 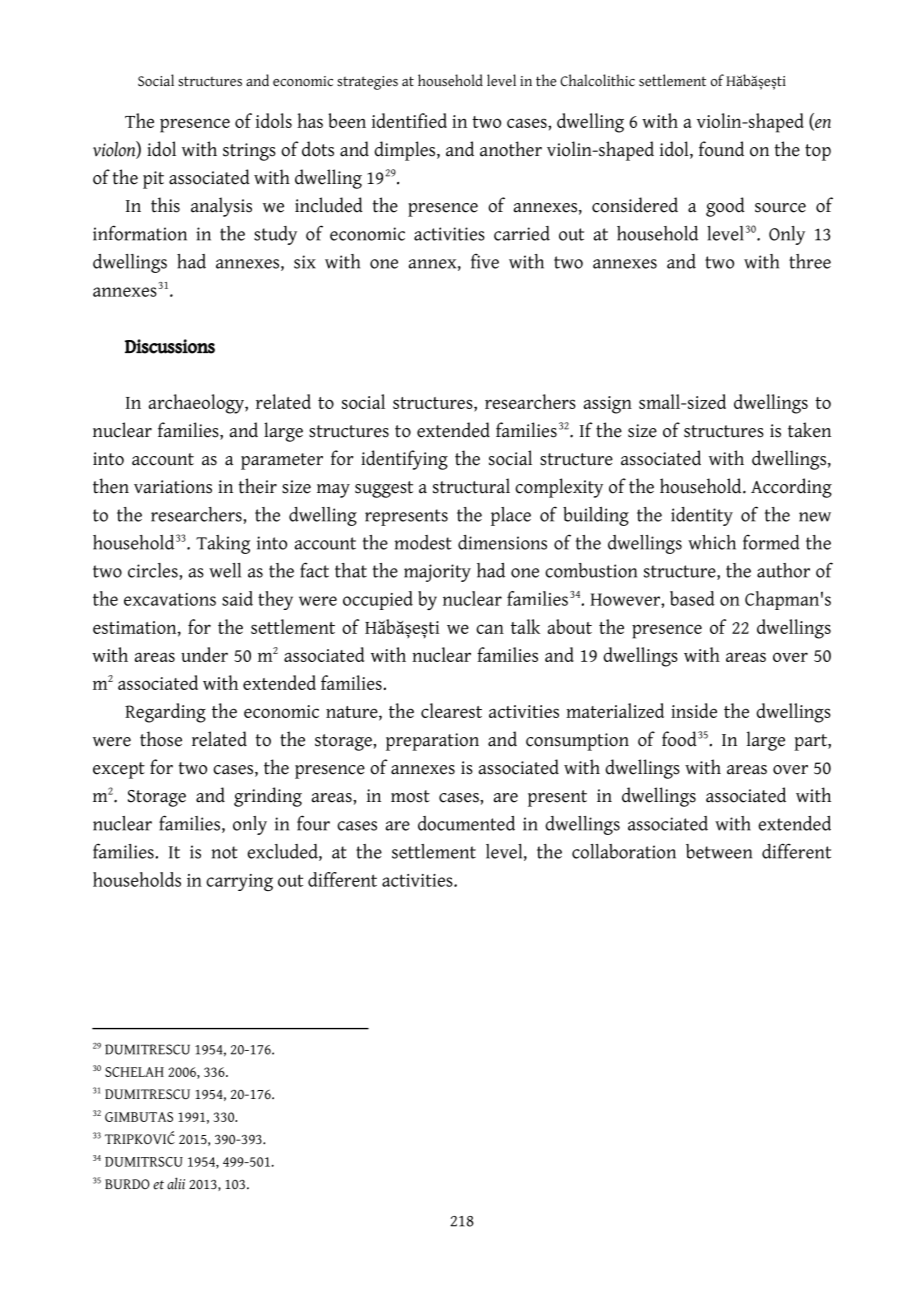 I want to click on Taking, so click(x=223, y=544).
